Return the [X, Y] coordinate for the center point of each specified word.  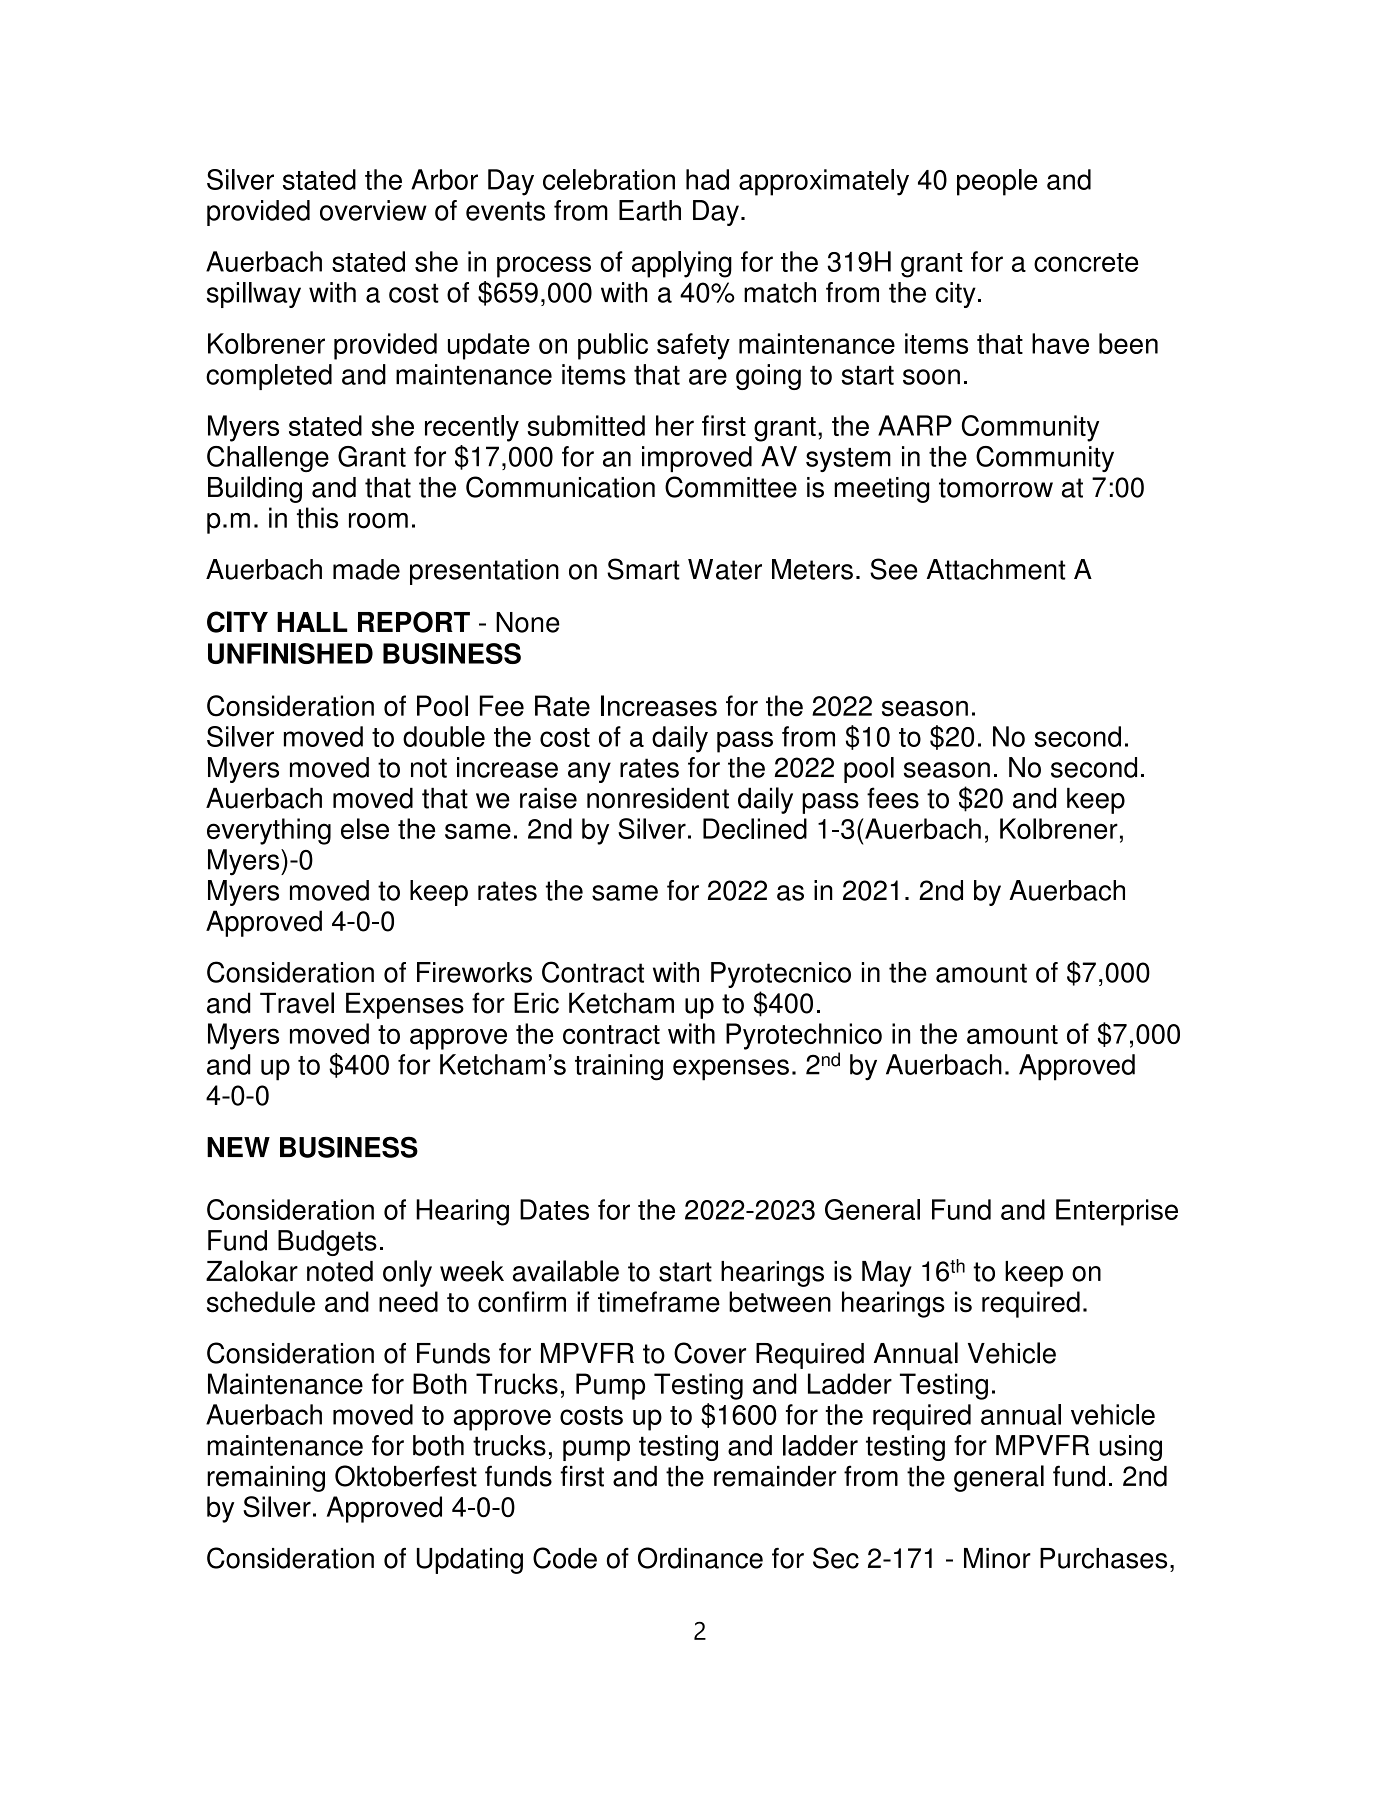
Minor [997, 1558]
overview [373, 210]
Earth [650, 210]
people [997, 182]
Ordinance [700, 1558]
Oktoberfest [406, 1476]
